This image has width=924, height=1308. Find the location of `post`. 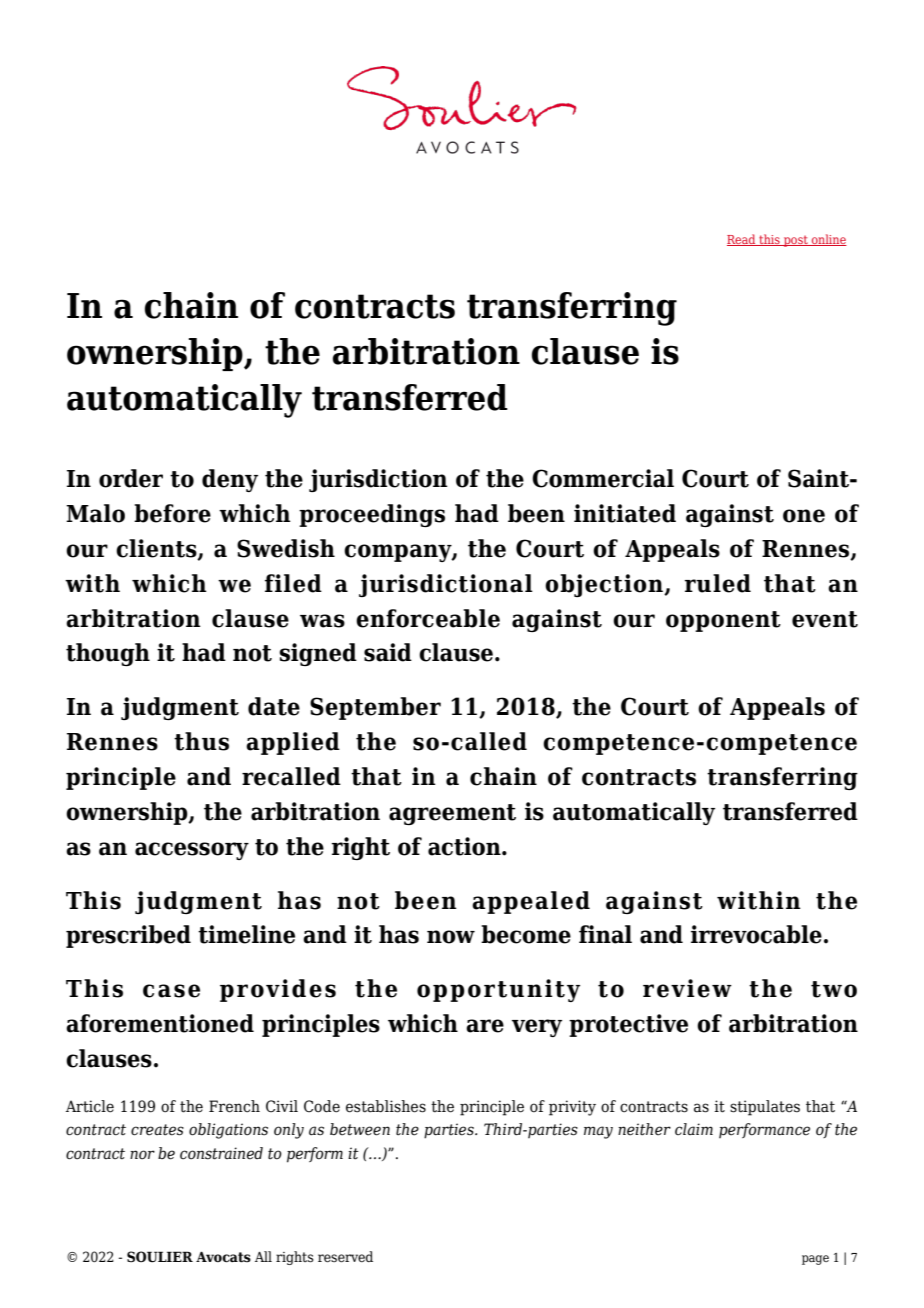

post is located at coordinates (796, 241).
